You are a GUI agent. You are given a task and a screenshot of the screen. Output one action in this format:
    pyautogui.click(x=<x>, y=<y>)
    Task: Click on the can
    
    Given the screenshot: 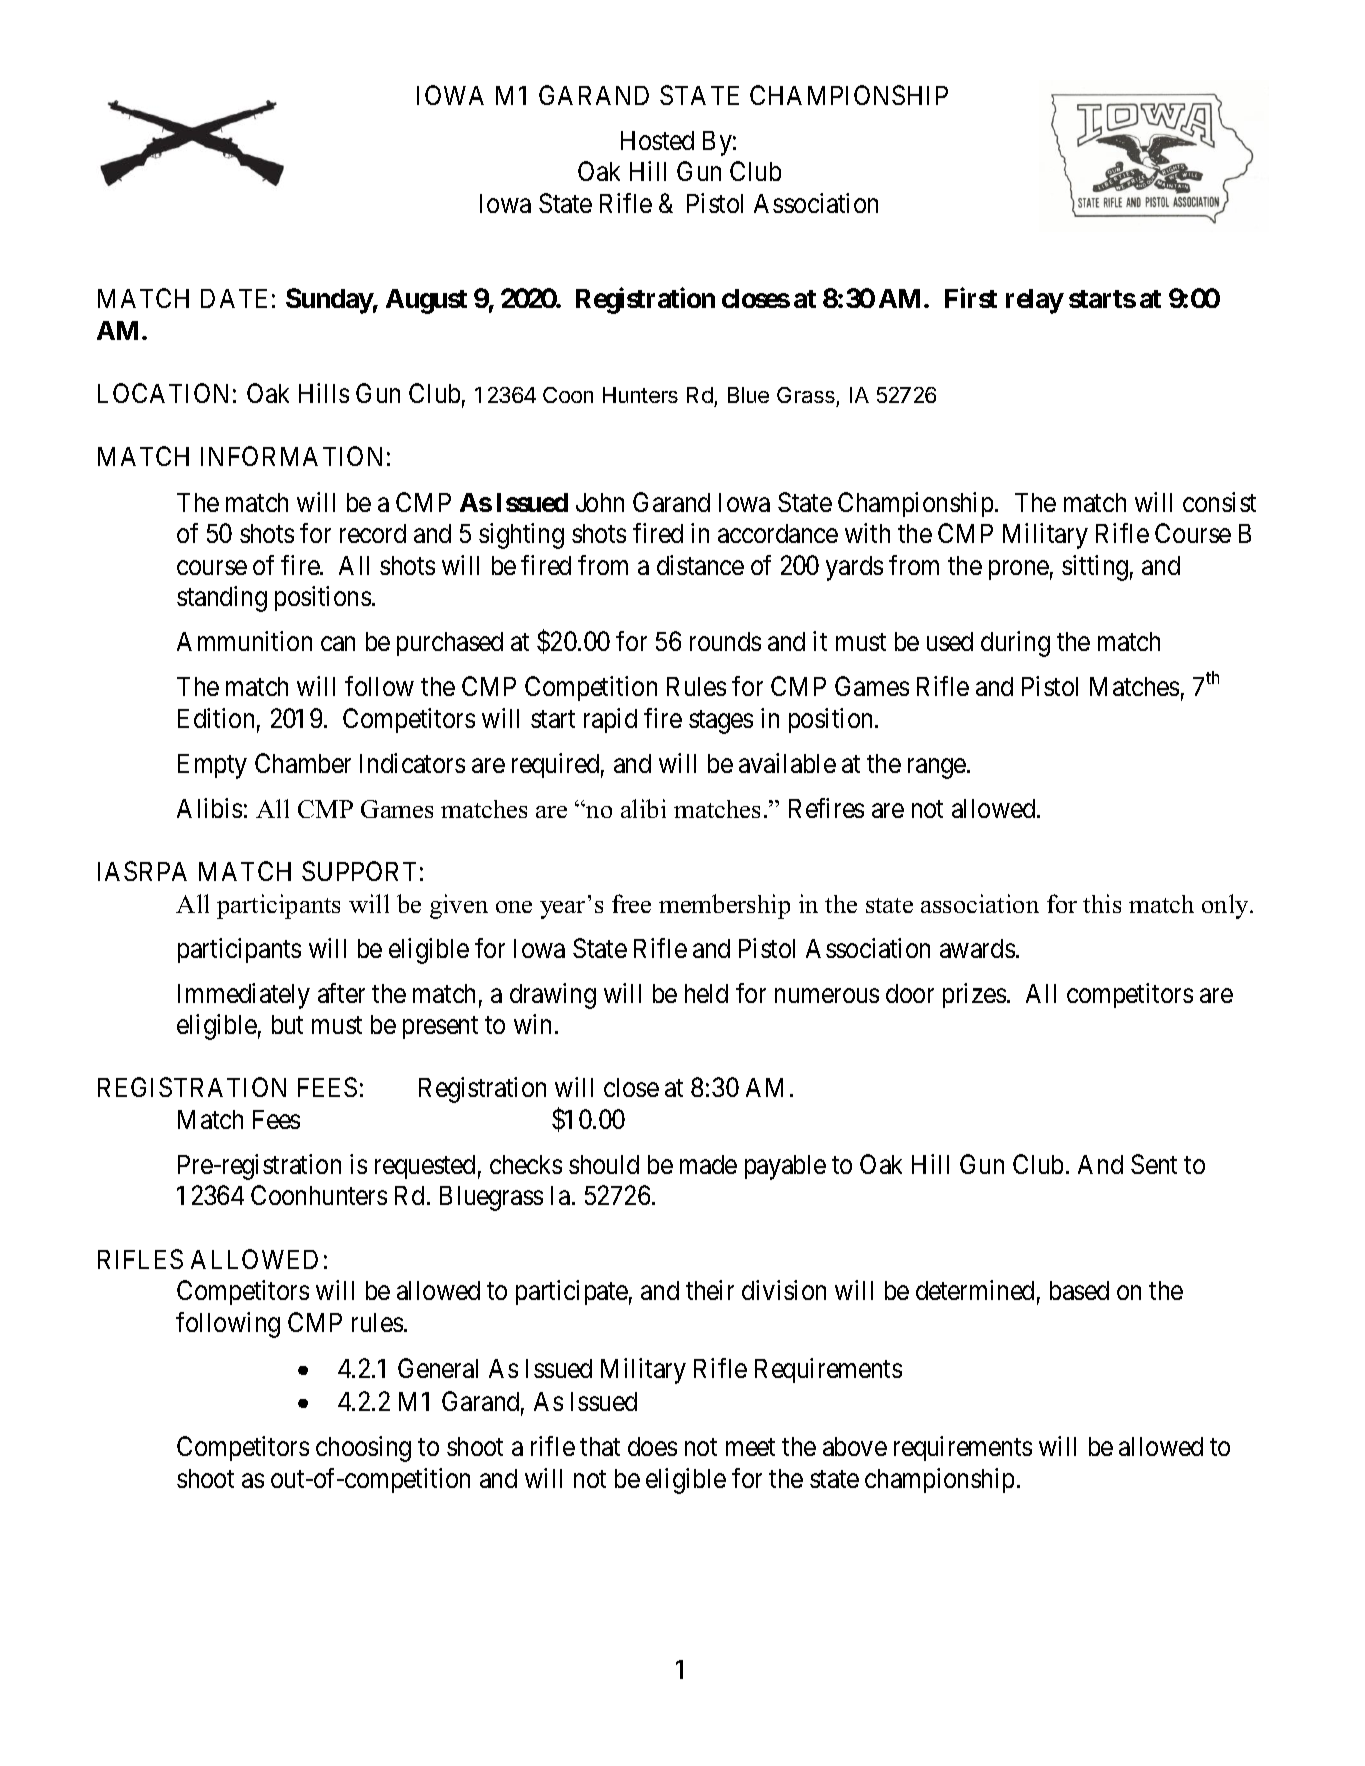 What is the action you would take?
    pyautogui.click(x=338, y=644)
